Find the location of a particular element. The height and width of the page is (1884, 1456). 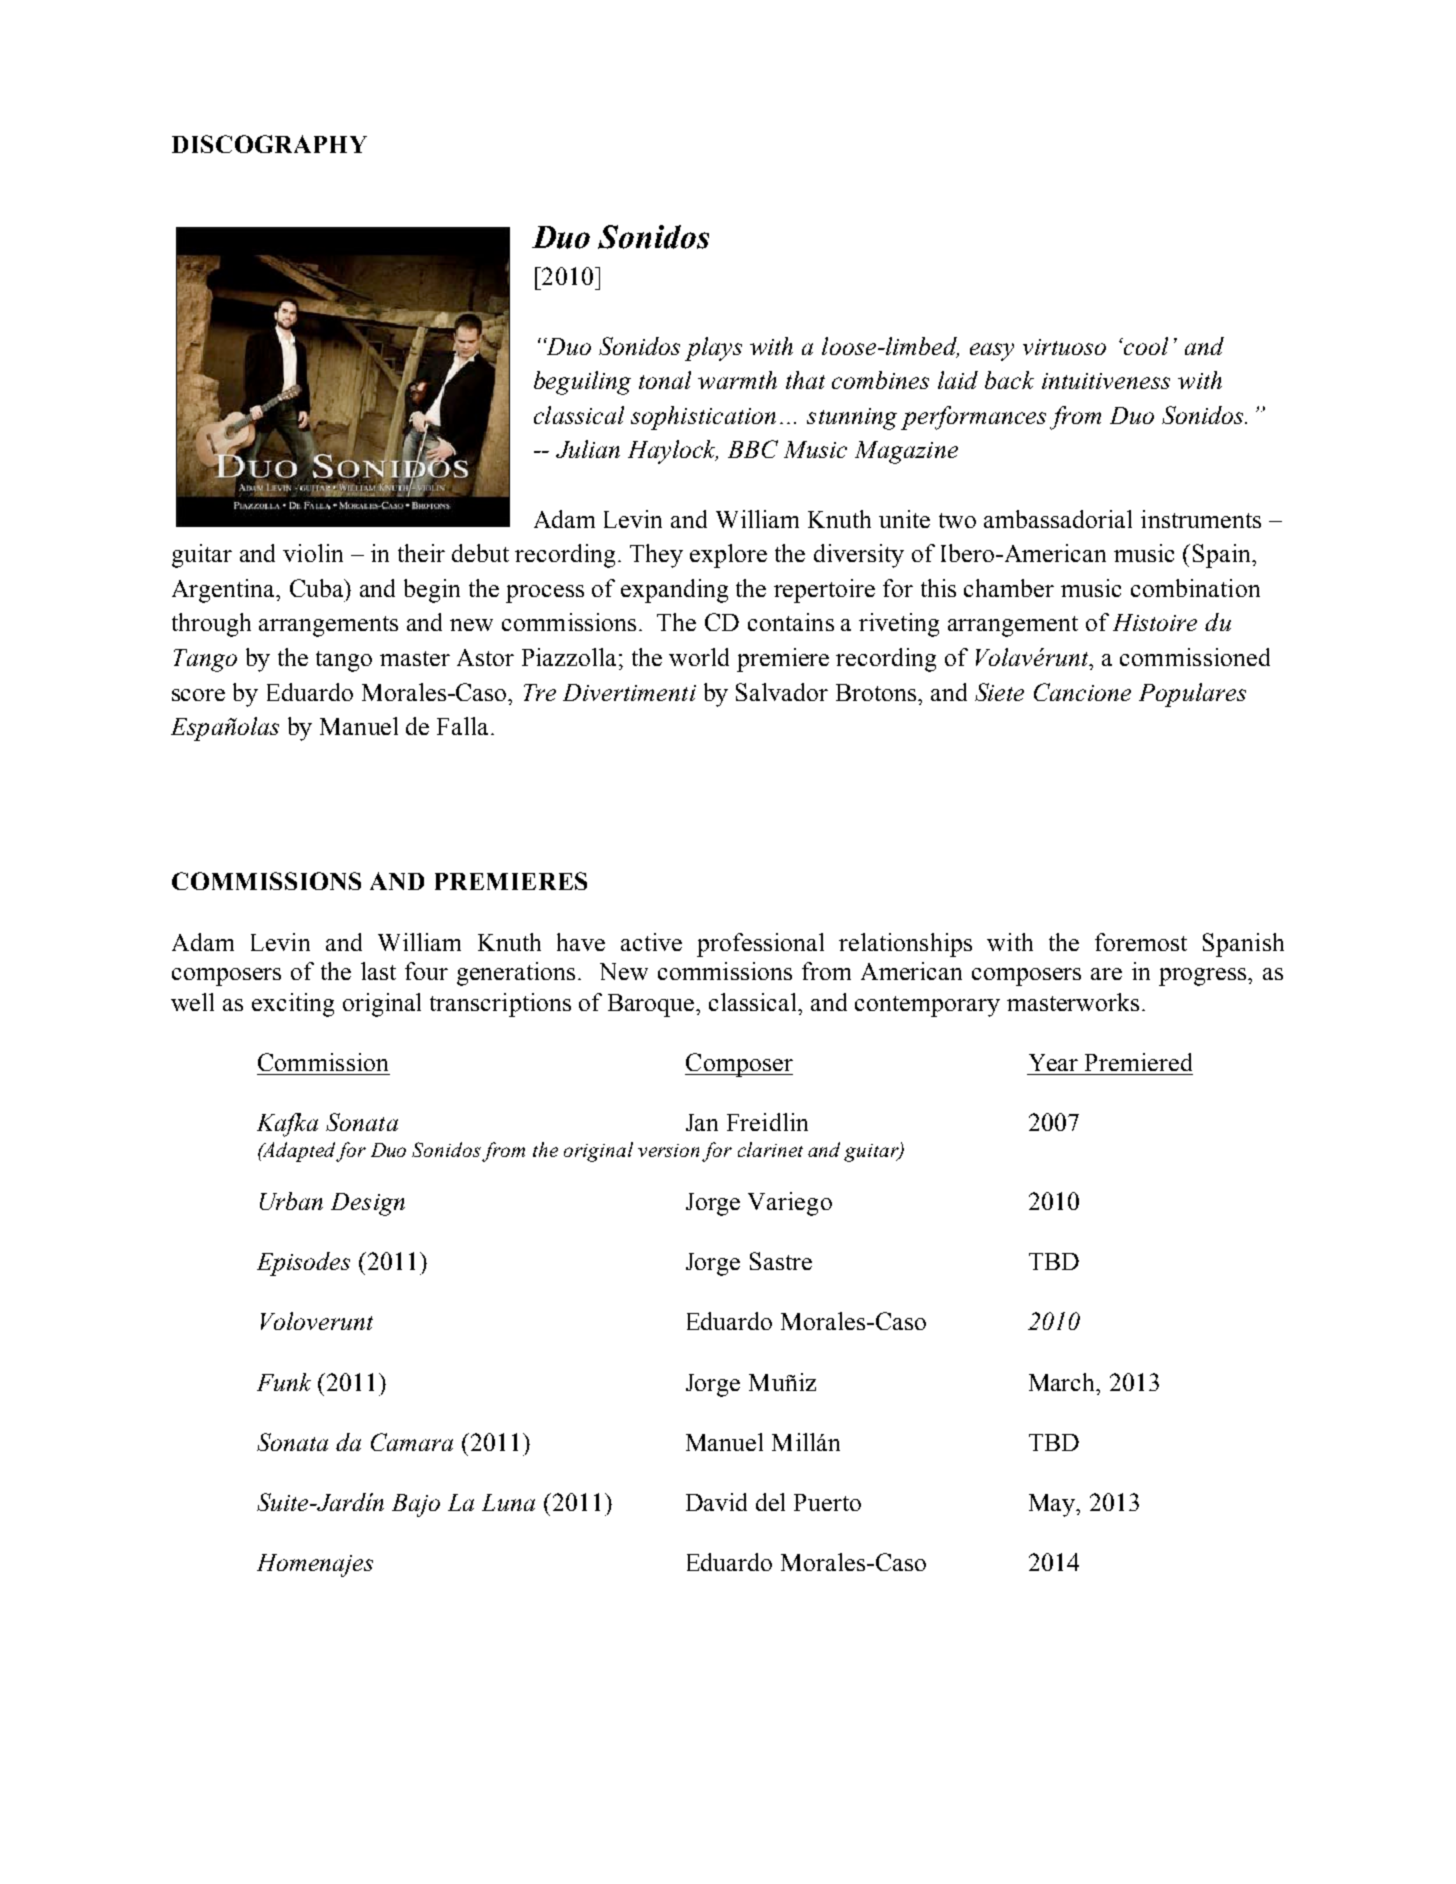

Funk is located at coordinates (284, 1382).
